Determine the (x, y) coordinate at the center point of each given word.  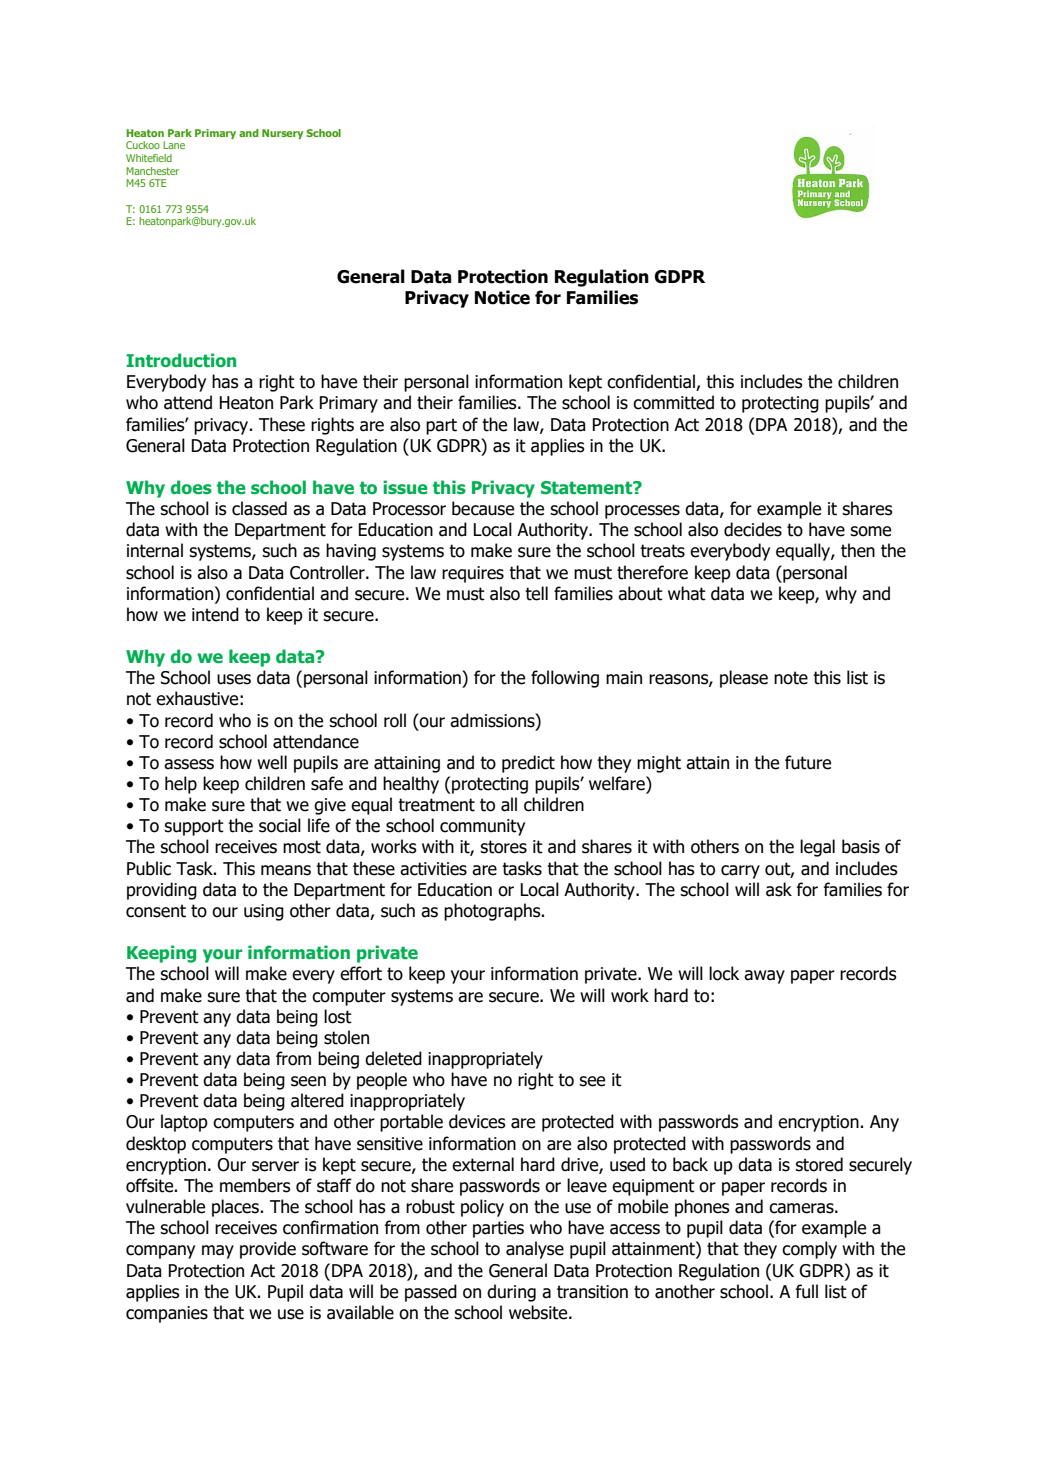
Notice (502, 297)
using (264, 912)
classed (259, 508)
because (483, 508)
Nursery (282, 134)
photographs (493, 912)
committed (673, 402)
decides (753, 529)
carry (740, 872)
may (218, 1252)
